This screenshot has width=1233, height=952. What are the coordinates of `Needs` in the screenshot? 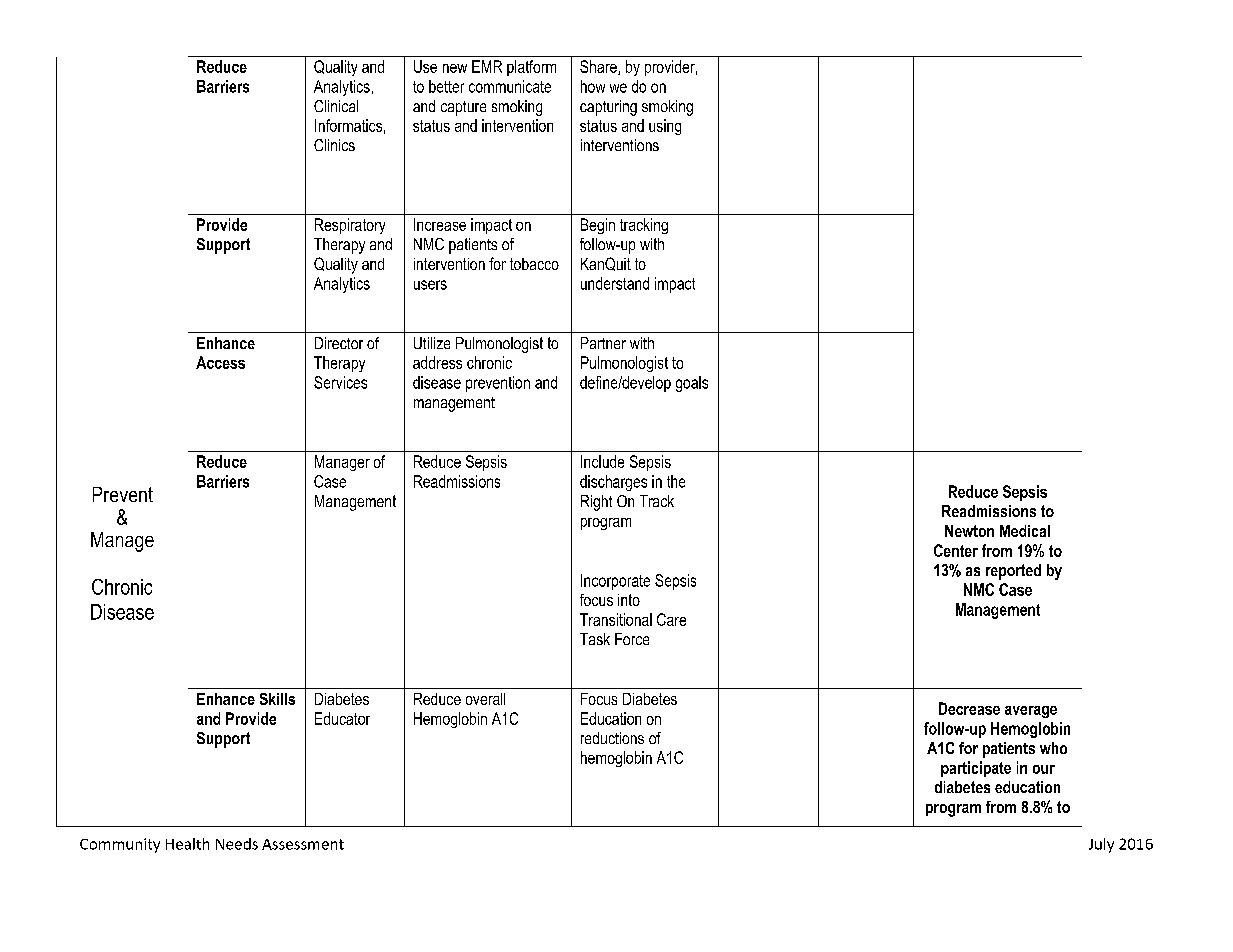 It's located at (237, 844).
